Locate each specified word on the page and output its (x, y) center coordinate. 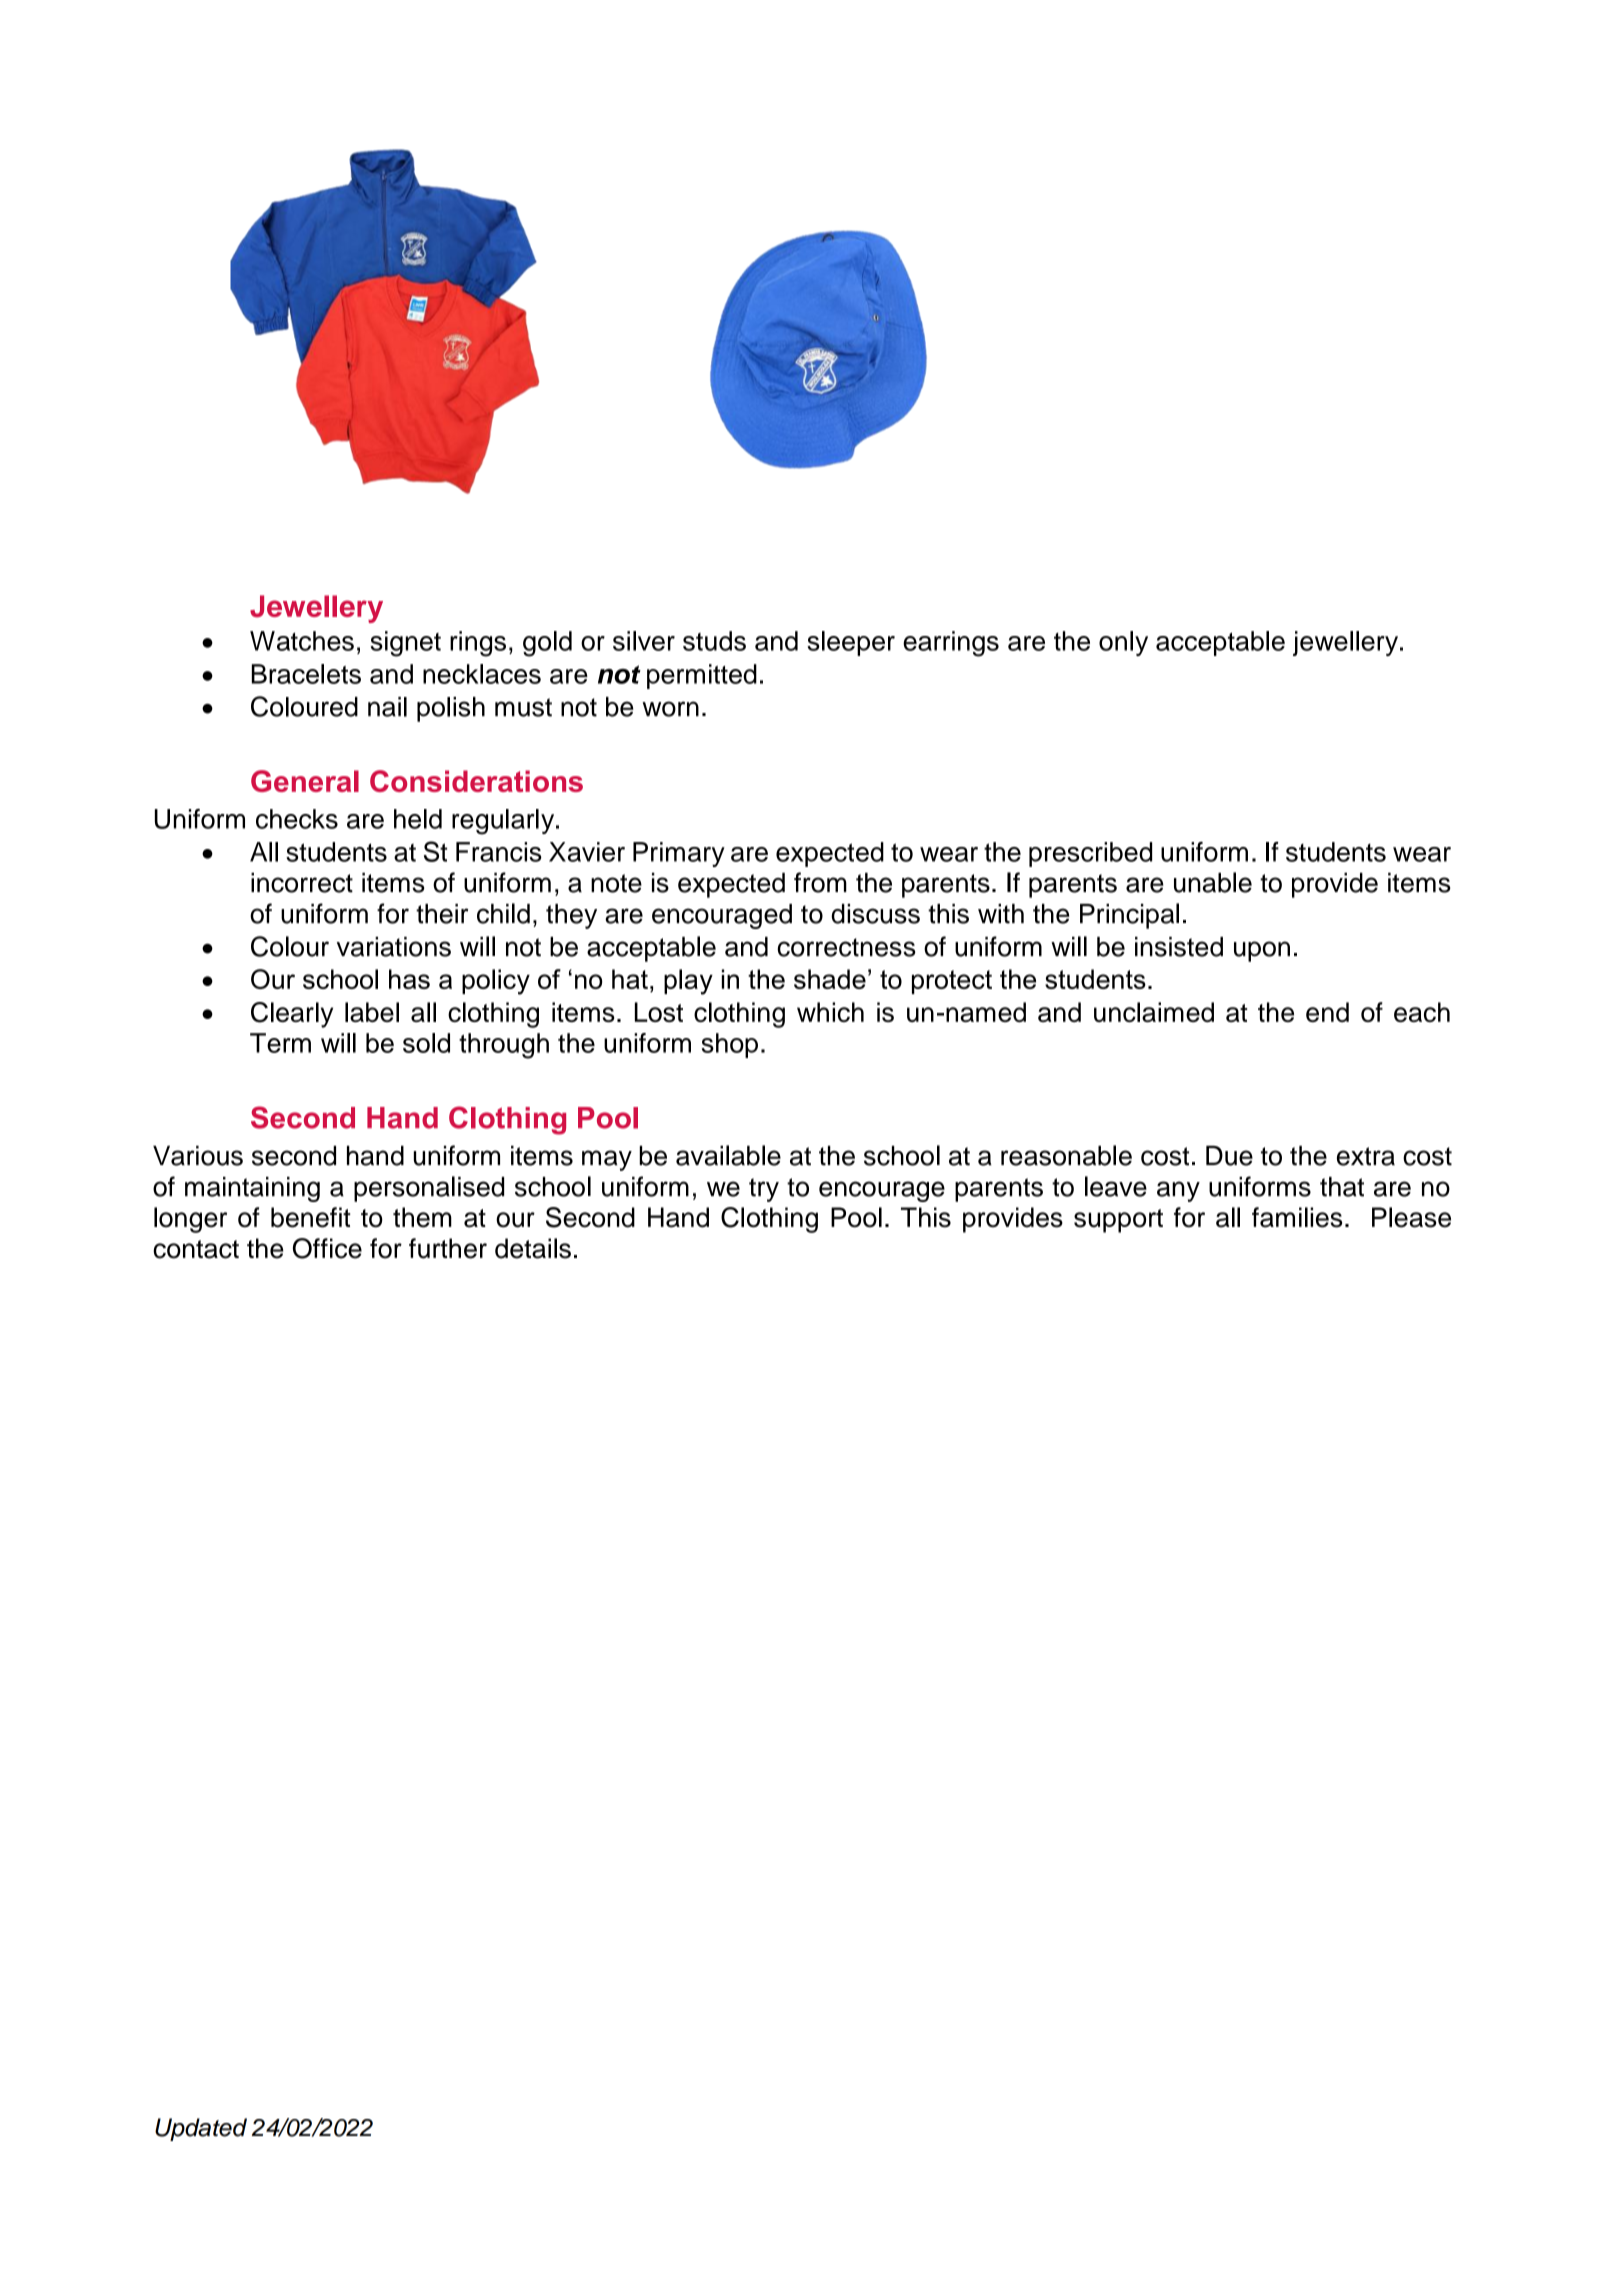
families (1297, 1217)
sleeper (851, 643)
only (1123, 643)
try (764, 1190)
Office (327, 1248)
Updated (201, 2129)
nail (387, 707)
